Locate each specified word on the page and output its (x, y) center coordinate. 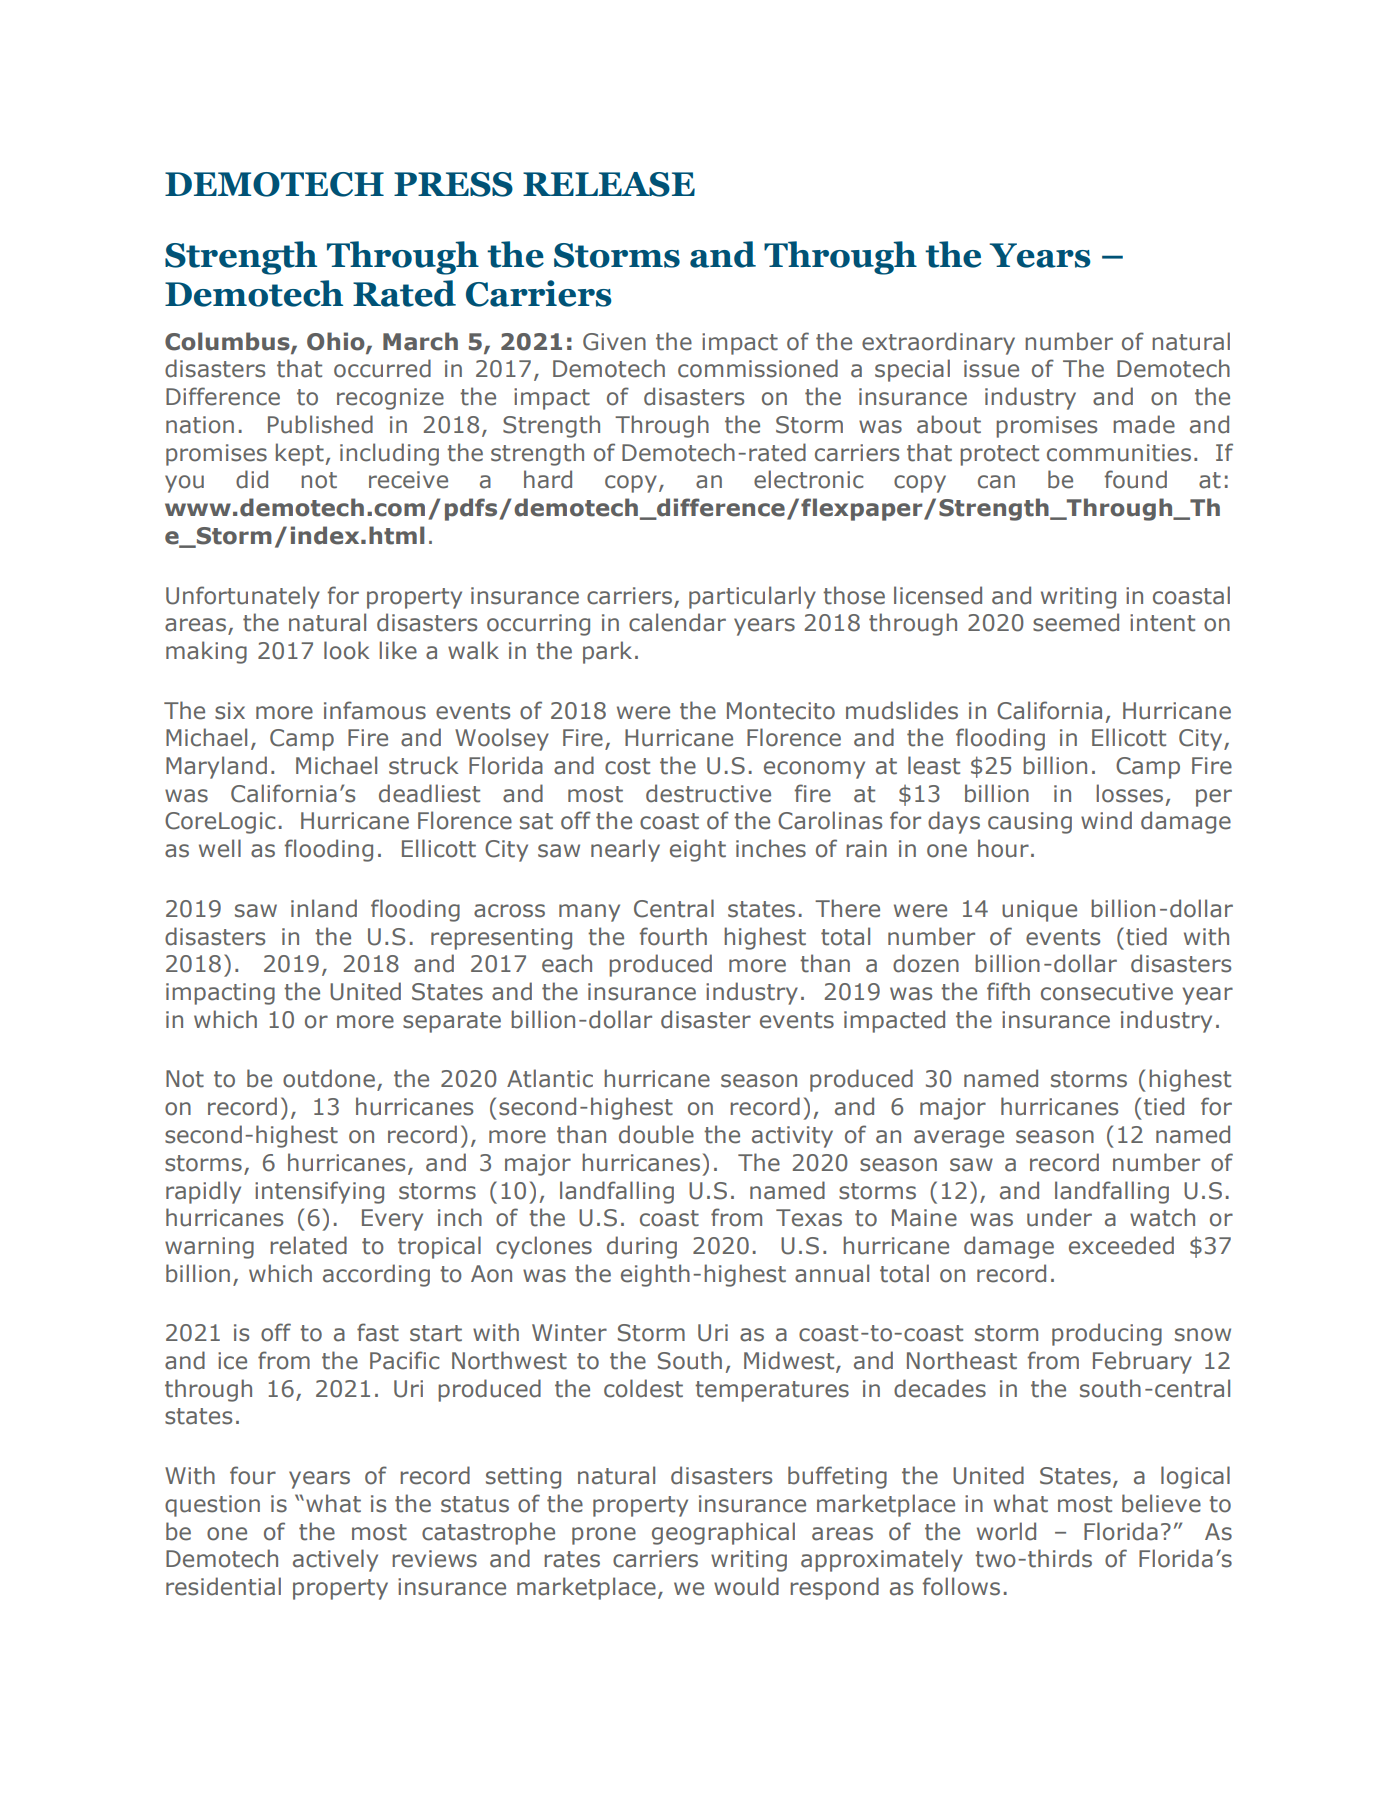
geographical (723, 1533)
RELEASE (609, 184)
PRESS (453, 184)
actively (335, 1560)
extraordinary (938, 343)
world (1006, 1531)
